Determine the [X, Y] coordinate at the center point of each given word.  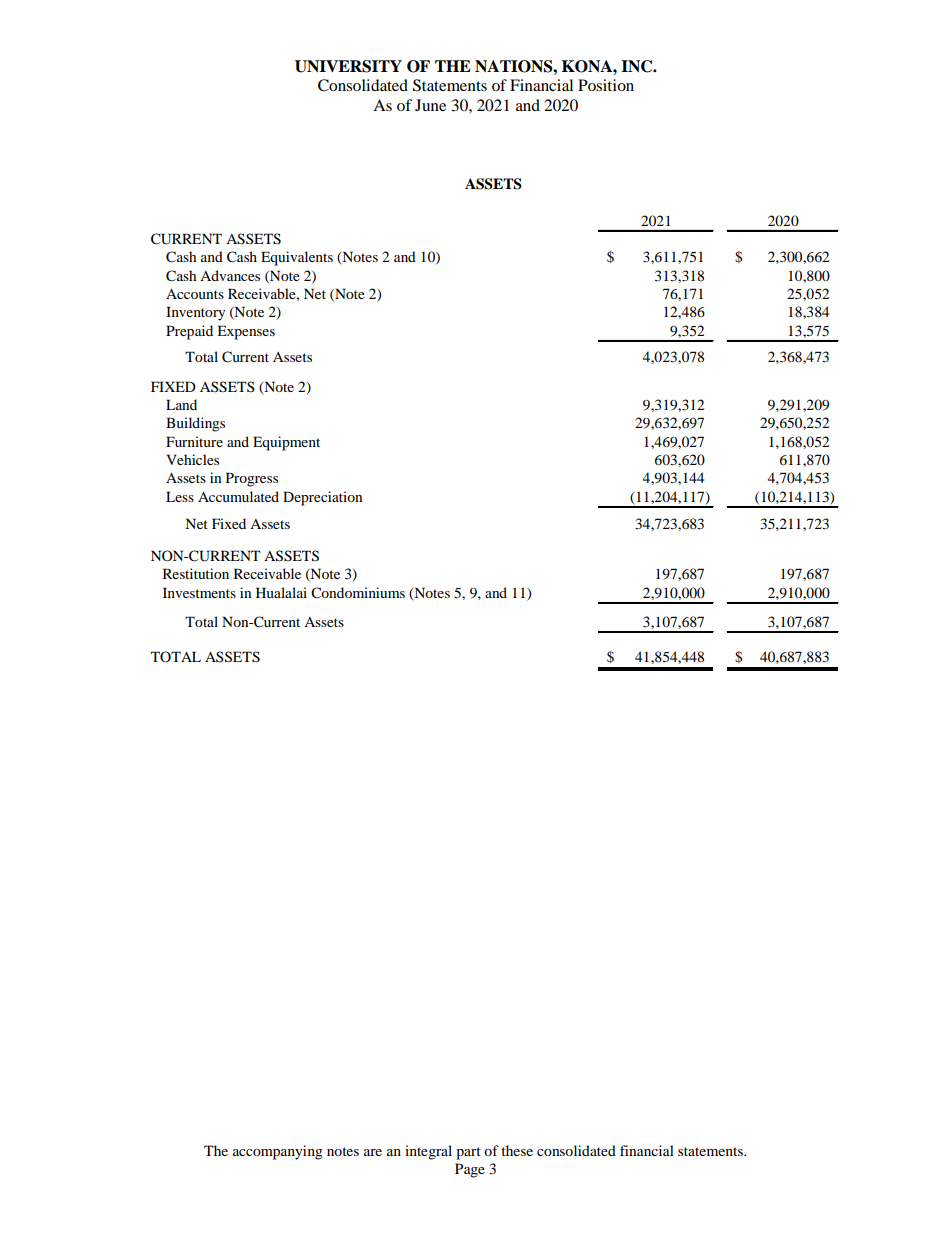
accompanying [278, 1152]
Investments [199, 592]
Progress [252, 479]
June [430, 105]
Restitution [196, 573]
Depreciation [322, 498]
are [373, 1152]
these [517, 1150]
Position [606, 85]
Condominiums [358, 592]
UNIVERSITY [348, 66]
